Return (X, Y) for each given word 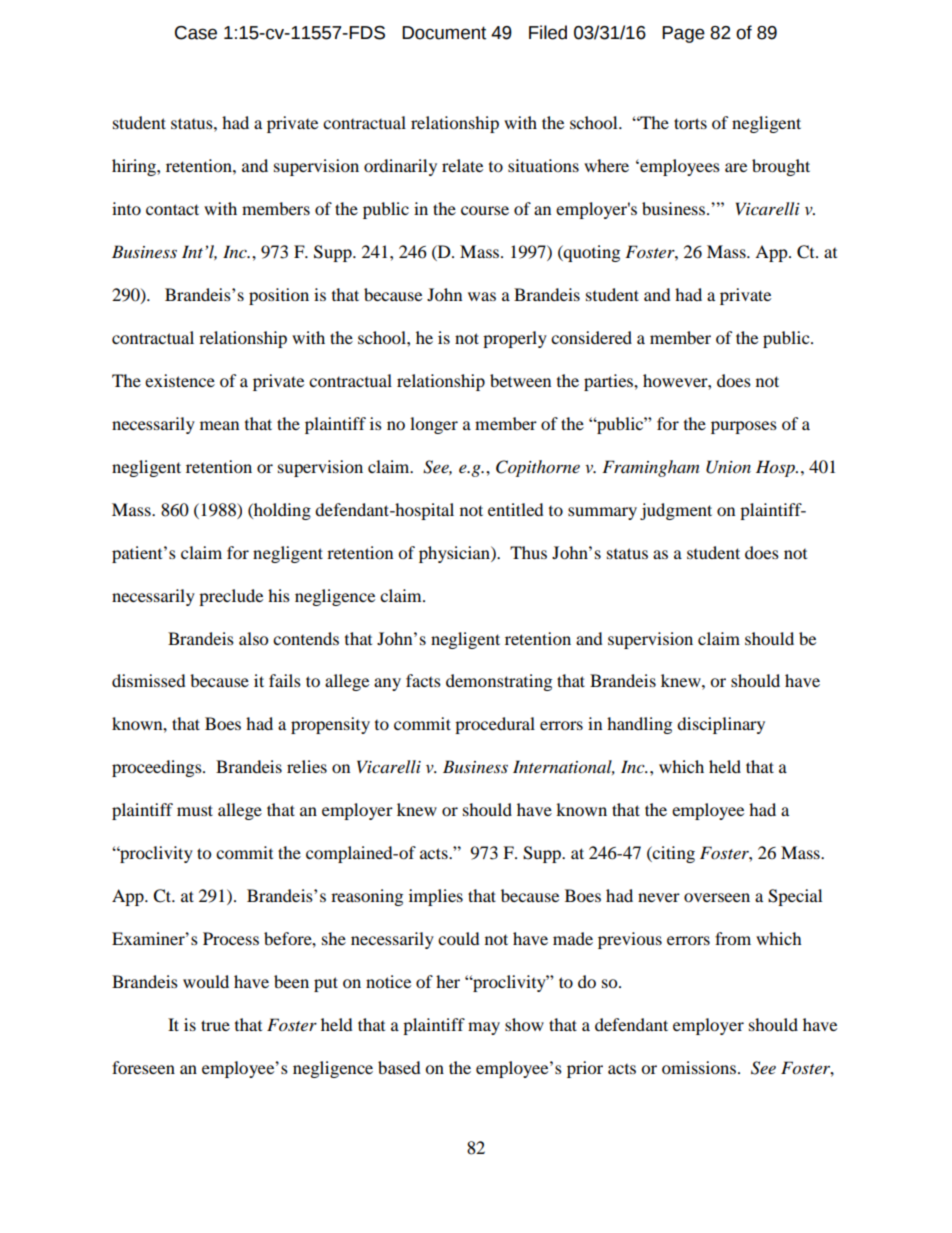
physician (455, 554)
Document (444, 33)
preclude (231, 597)
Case (196, 33)
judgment (676, 511)
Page (683, 34)
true (215, 1025)
